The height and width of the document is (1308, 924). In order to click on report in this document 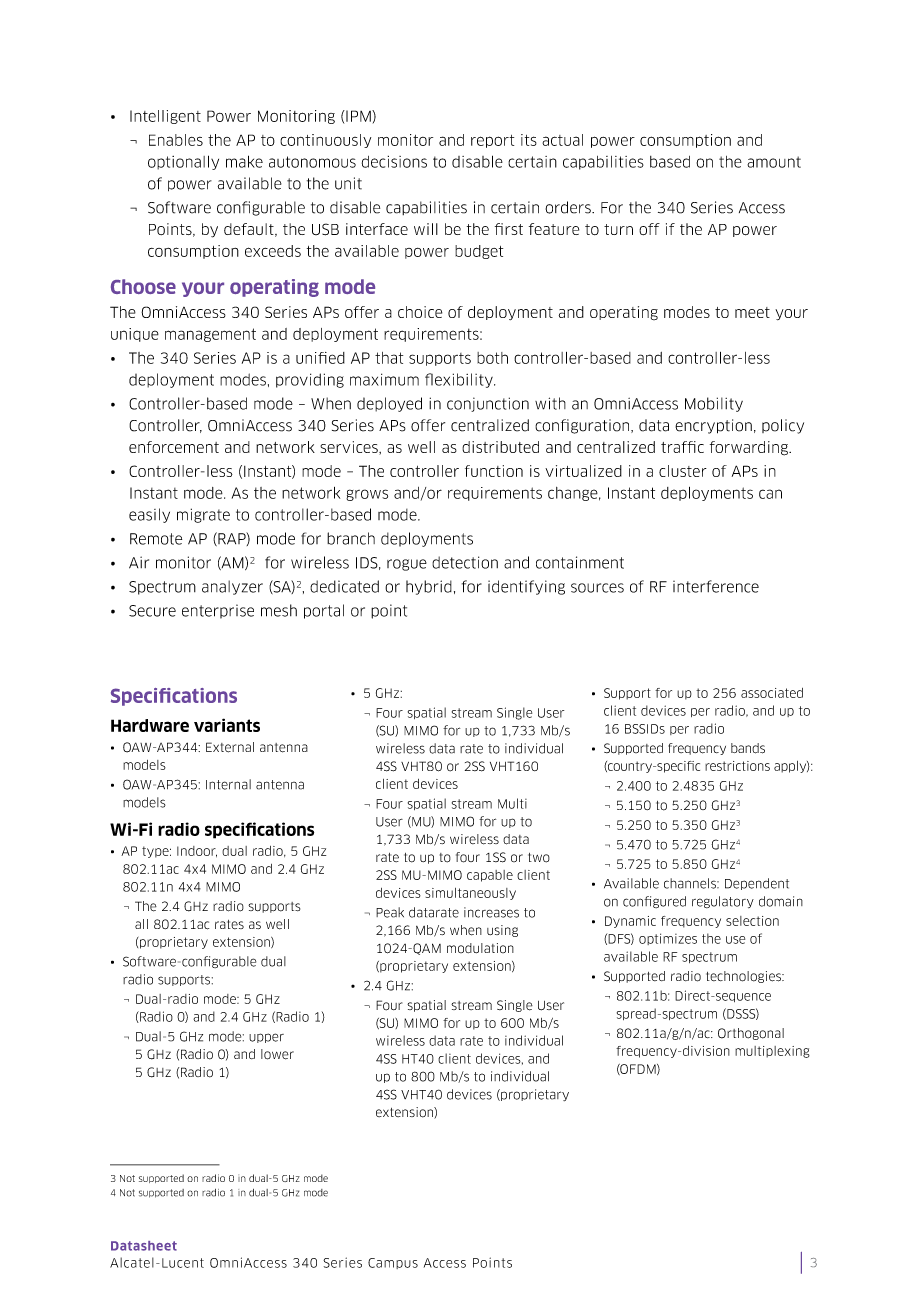, I will do `click(492, 141)`.
